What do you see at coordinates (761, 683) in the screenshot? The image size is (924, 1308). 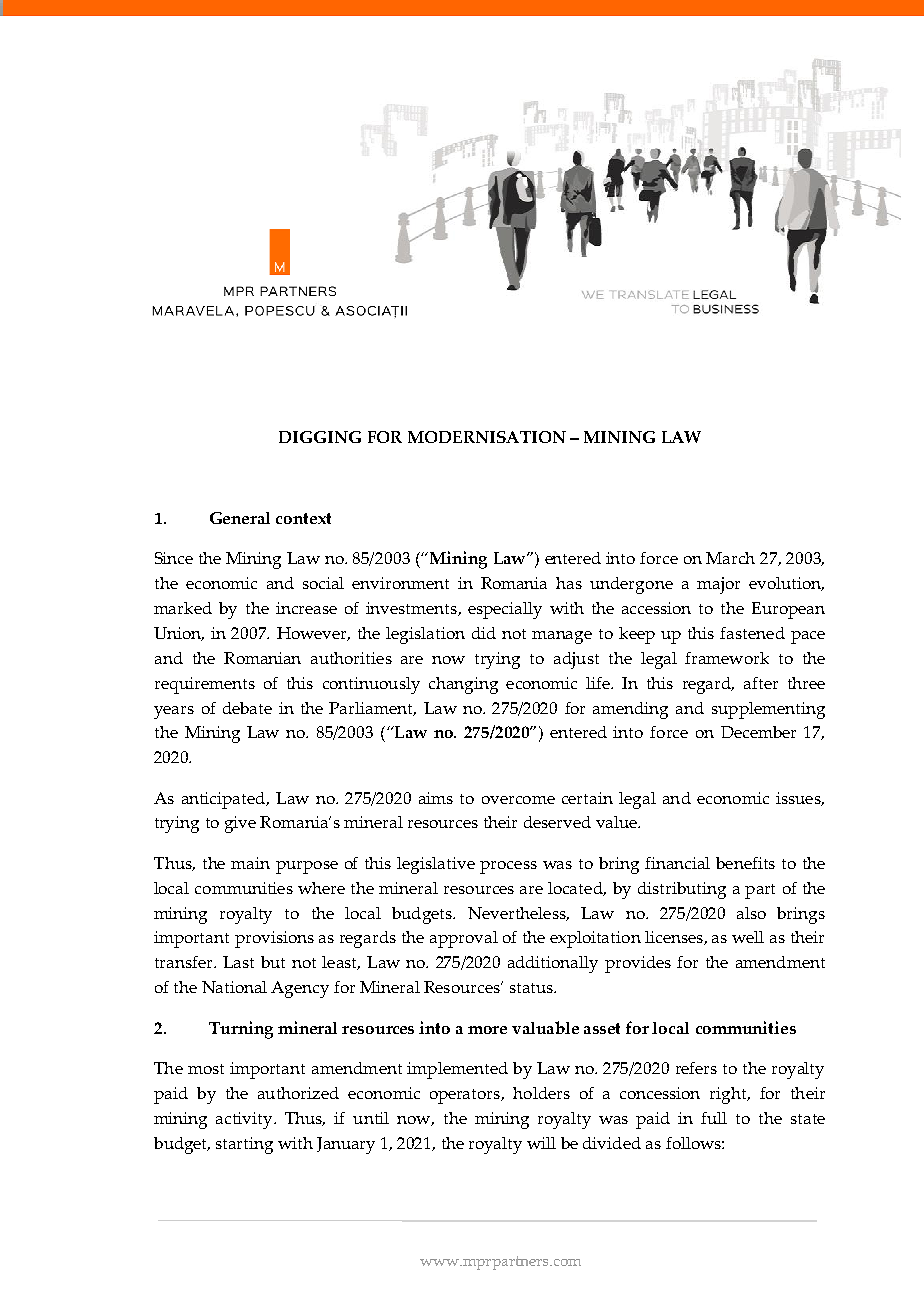 I see `after` at bounding box center [761, 683].
